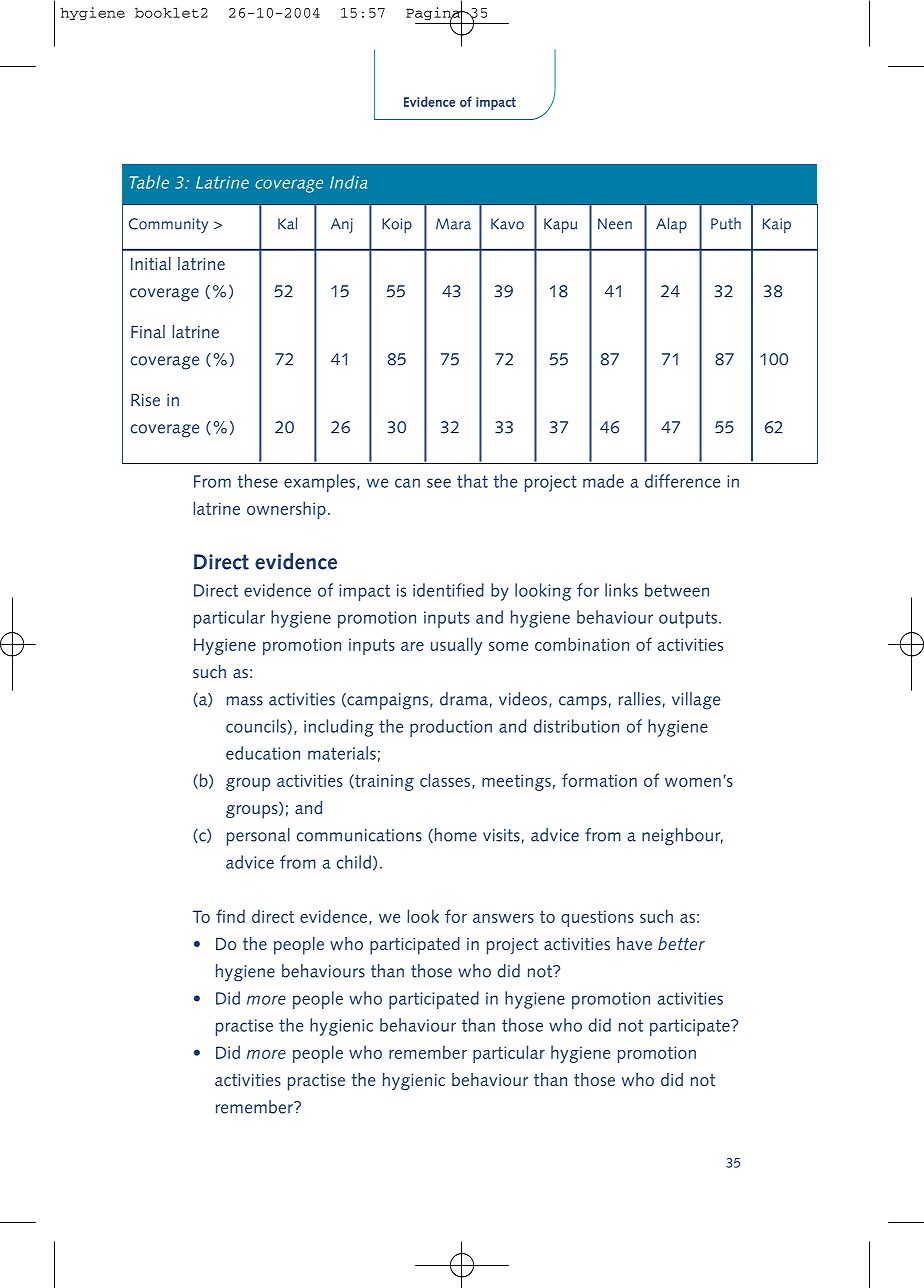 This screenshot has height=1288, width=924. Describe the element at coordinates (503, 918) in the screenshot. I see `answers` at that location.
